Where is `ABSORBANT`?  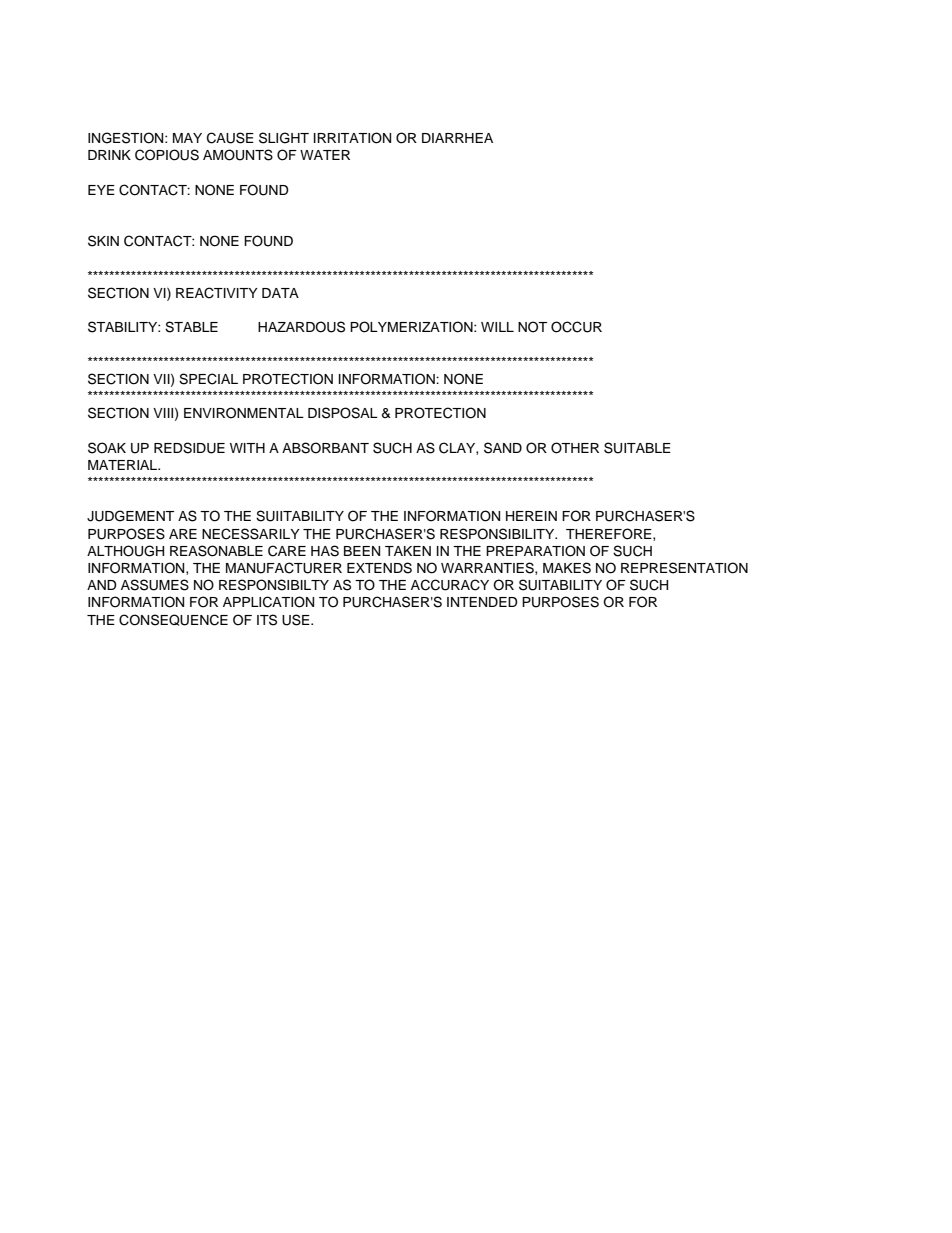
ABSORBANT is located at coordinates (325, 448).
